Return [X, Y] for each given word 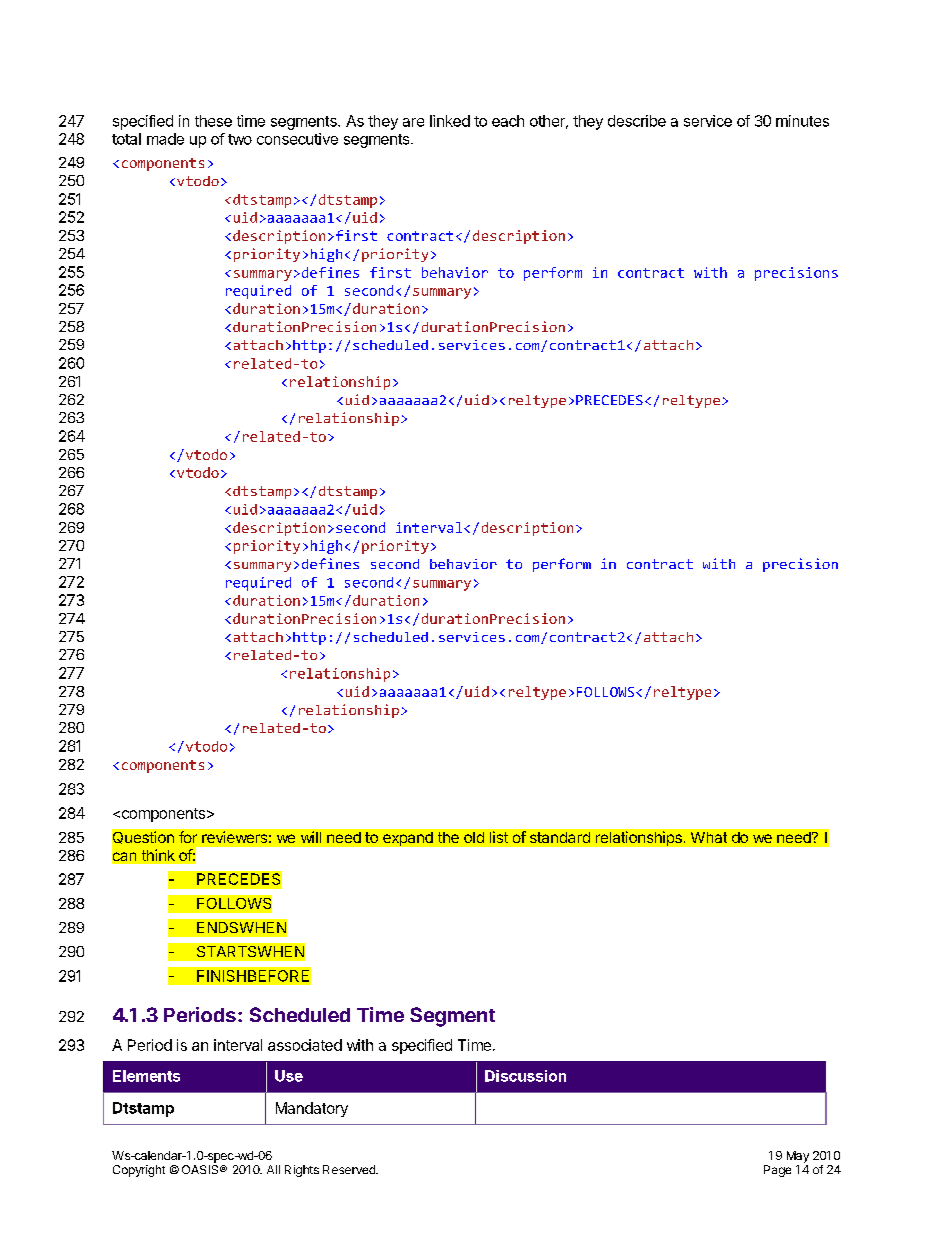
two [240, 139]
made [165, 139]
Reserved [350, 1169]
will [311, 837]
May [798, 1157]
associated [305, 1045]
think [158, 855]
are [413, 122]
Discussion [525, 1076]
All [273, 1169]
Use [289, 1076]
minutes [802, 121]
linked [450, 121]
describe [637, 121]
